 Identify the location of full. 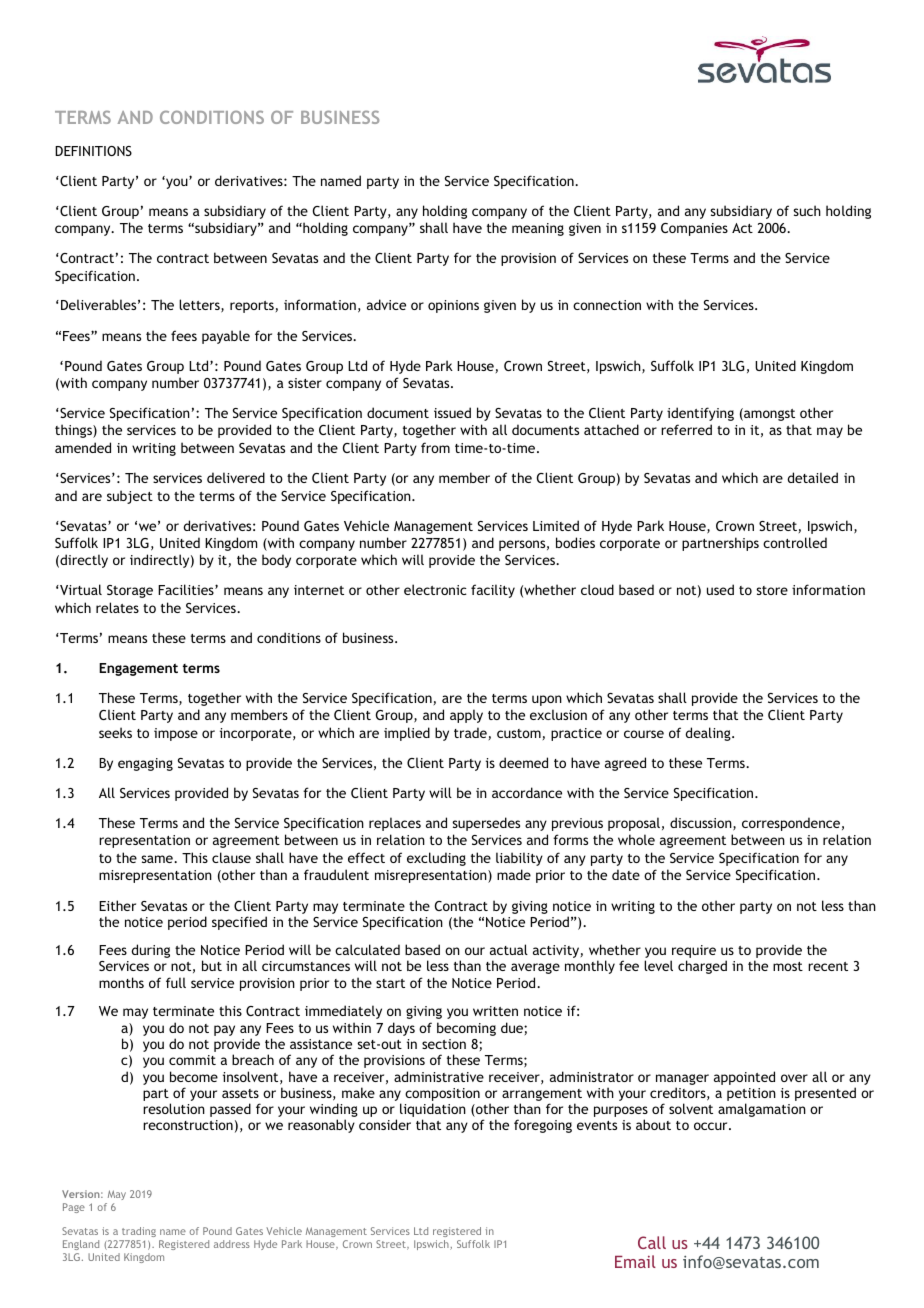
(176, 982).
